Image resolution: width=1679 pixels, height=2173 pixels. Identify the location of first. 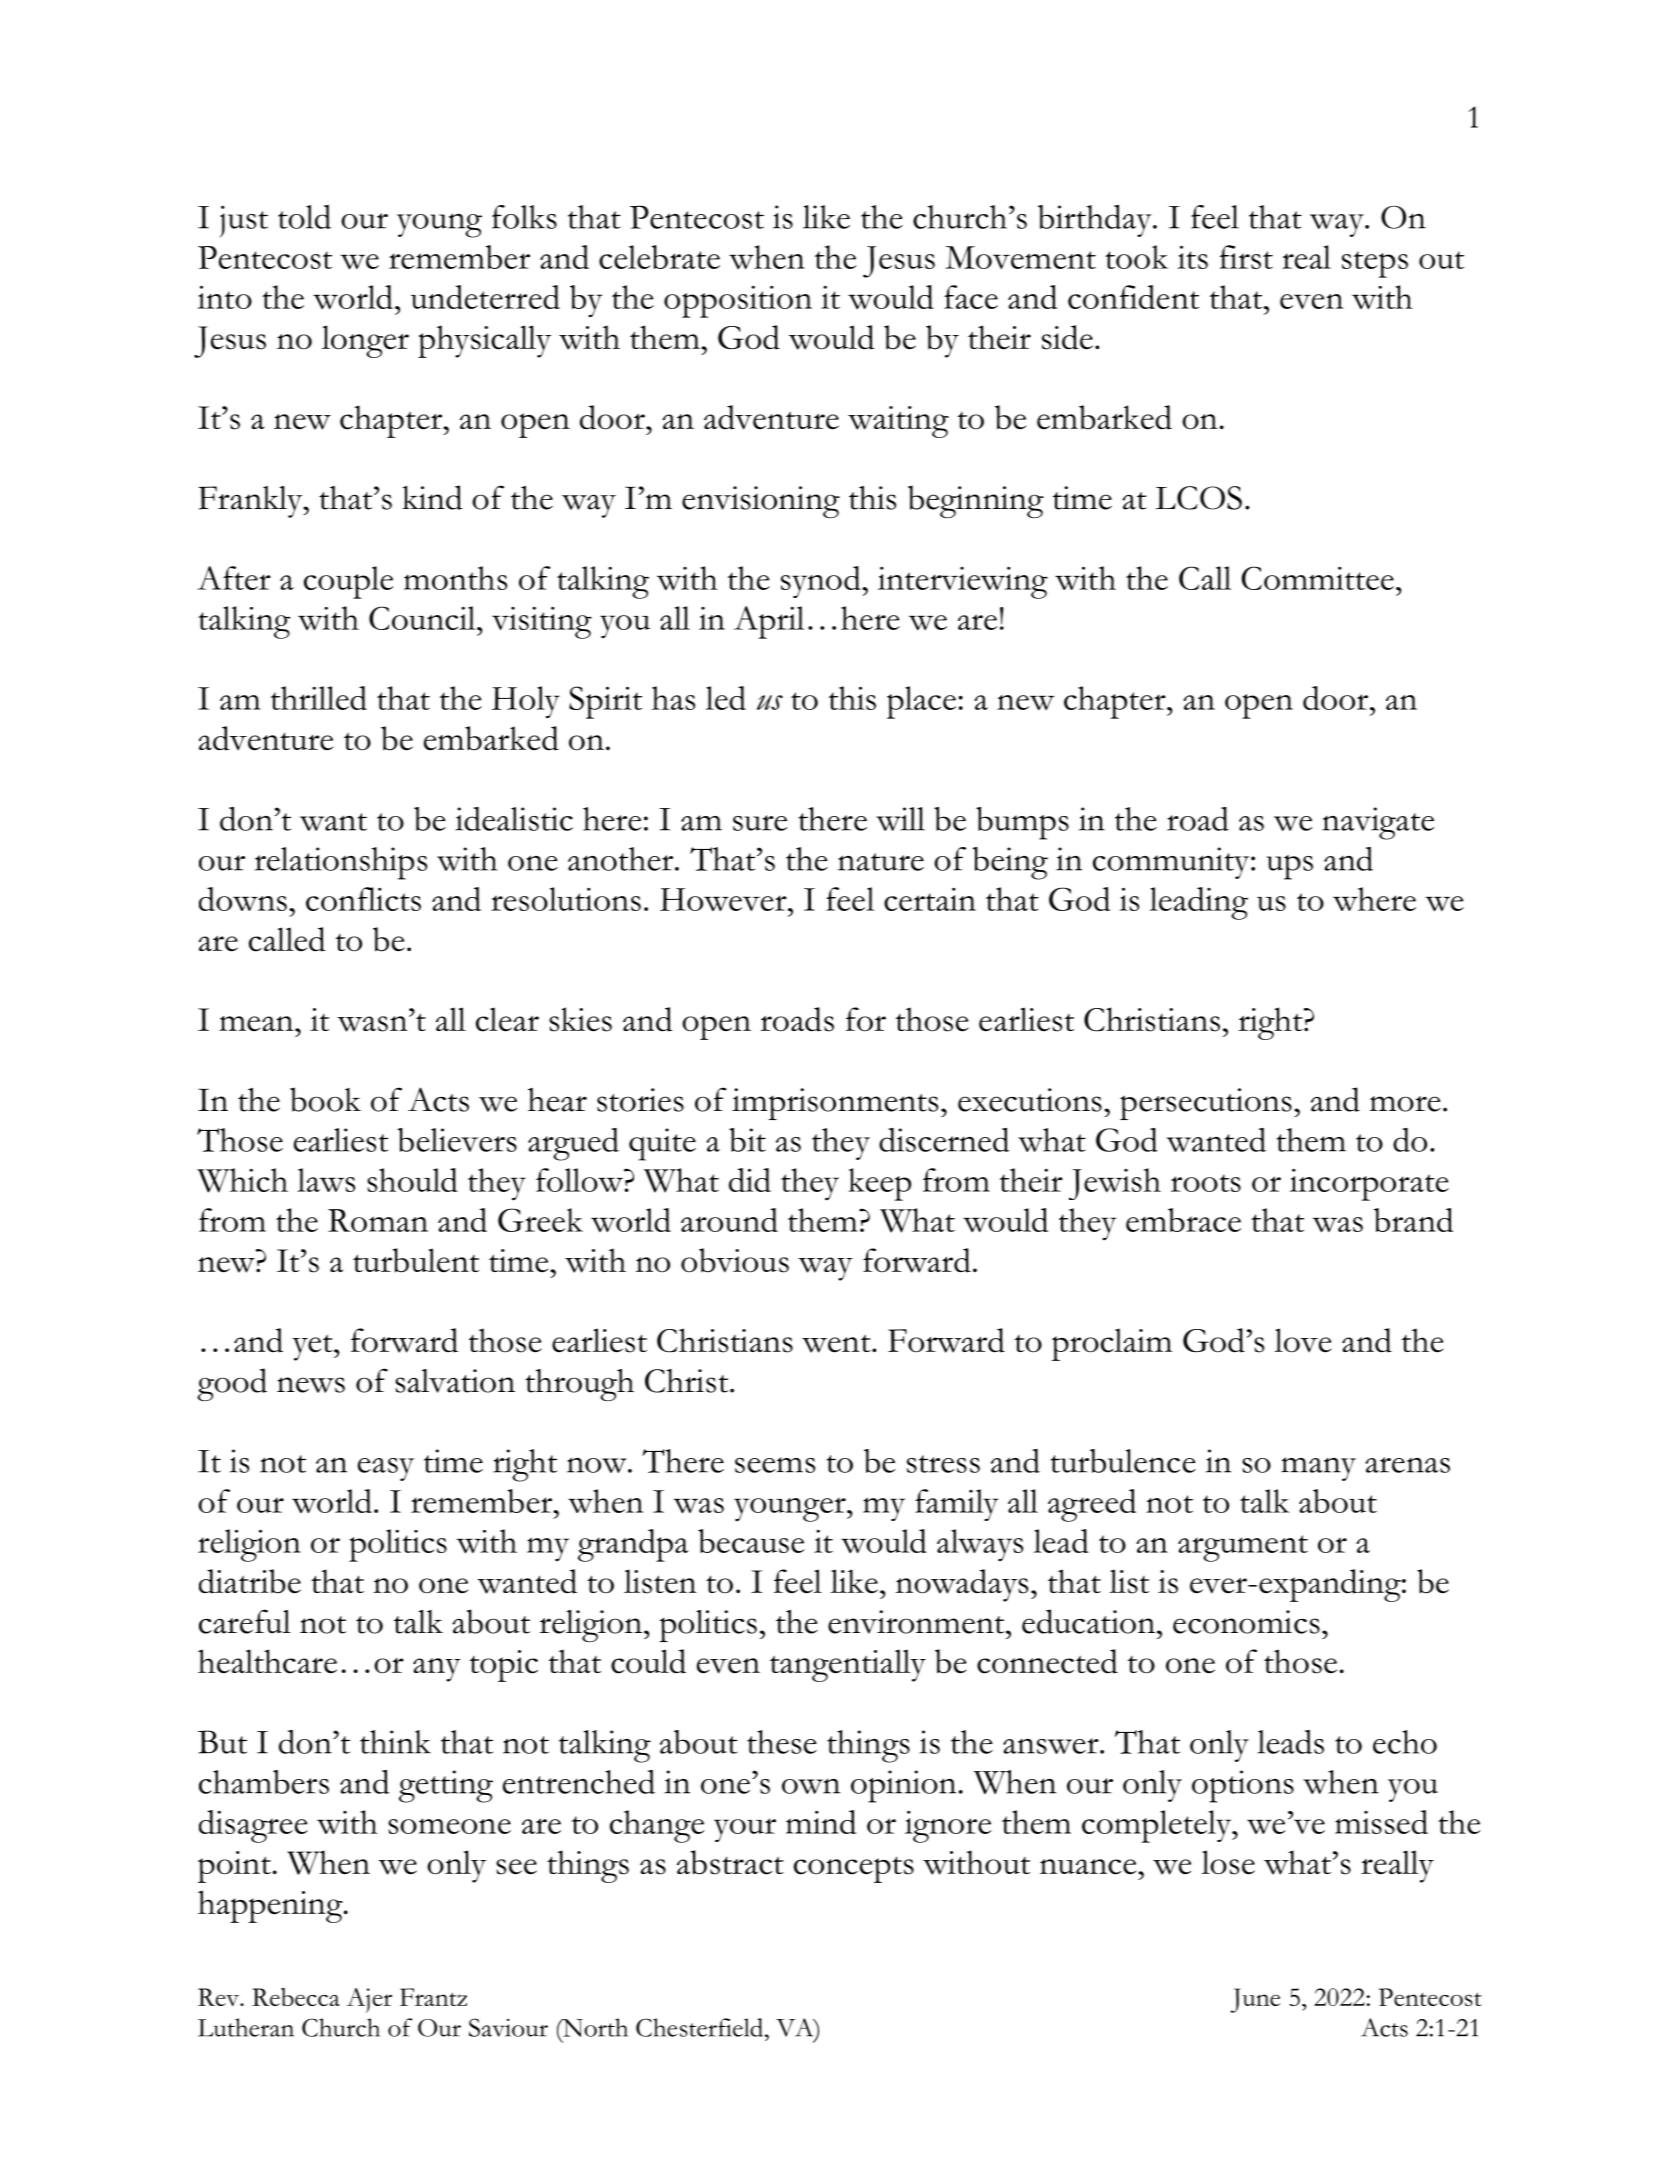
(1246, 257).
